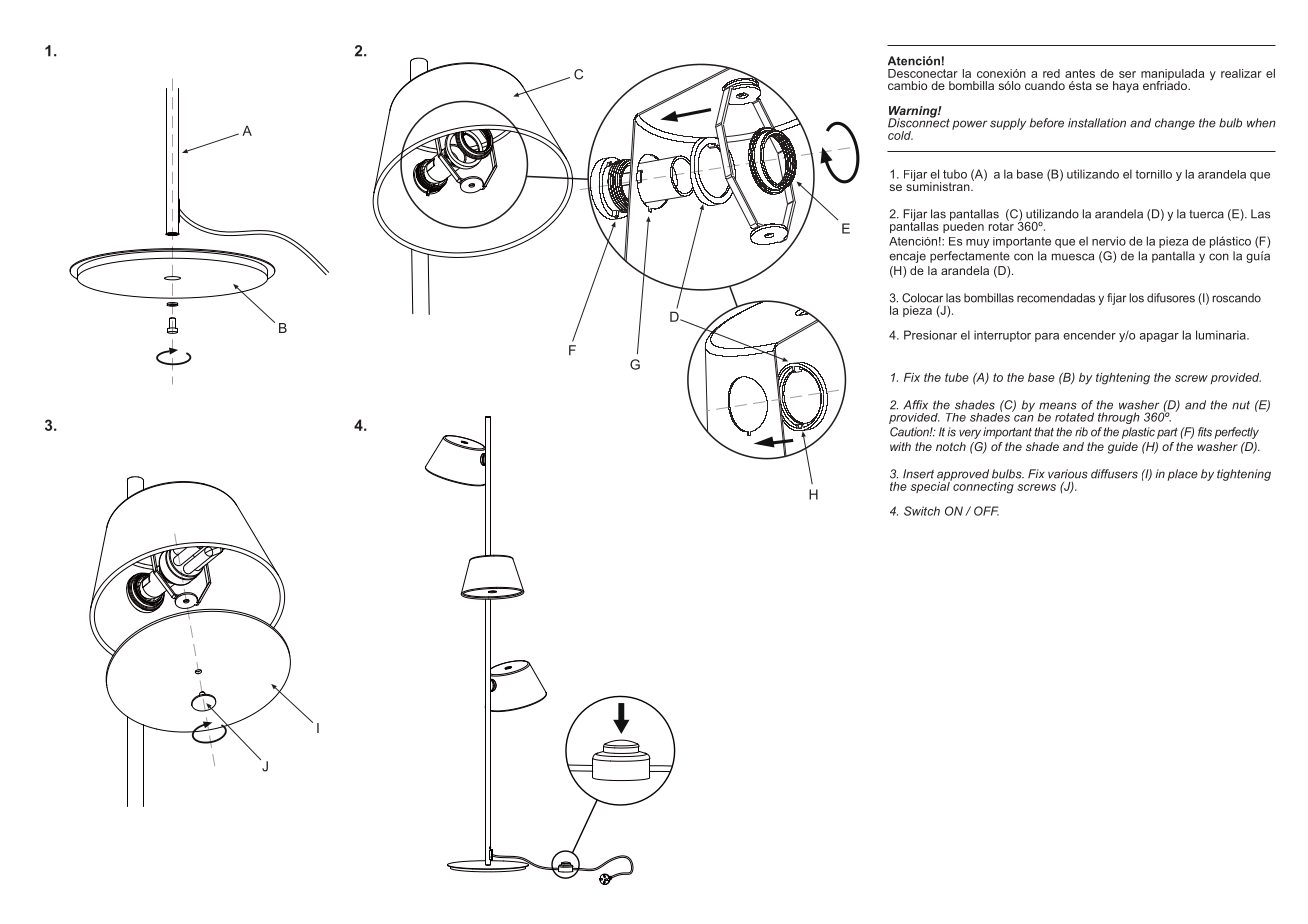 The width and height of the page is (1308, 924). Describe the element at coordinates (1205, 432) in the page. I see `fits` at that location.
